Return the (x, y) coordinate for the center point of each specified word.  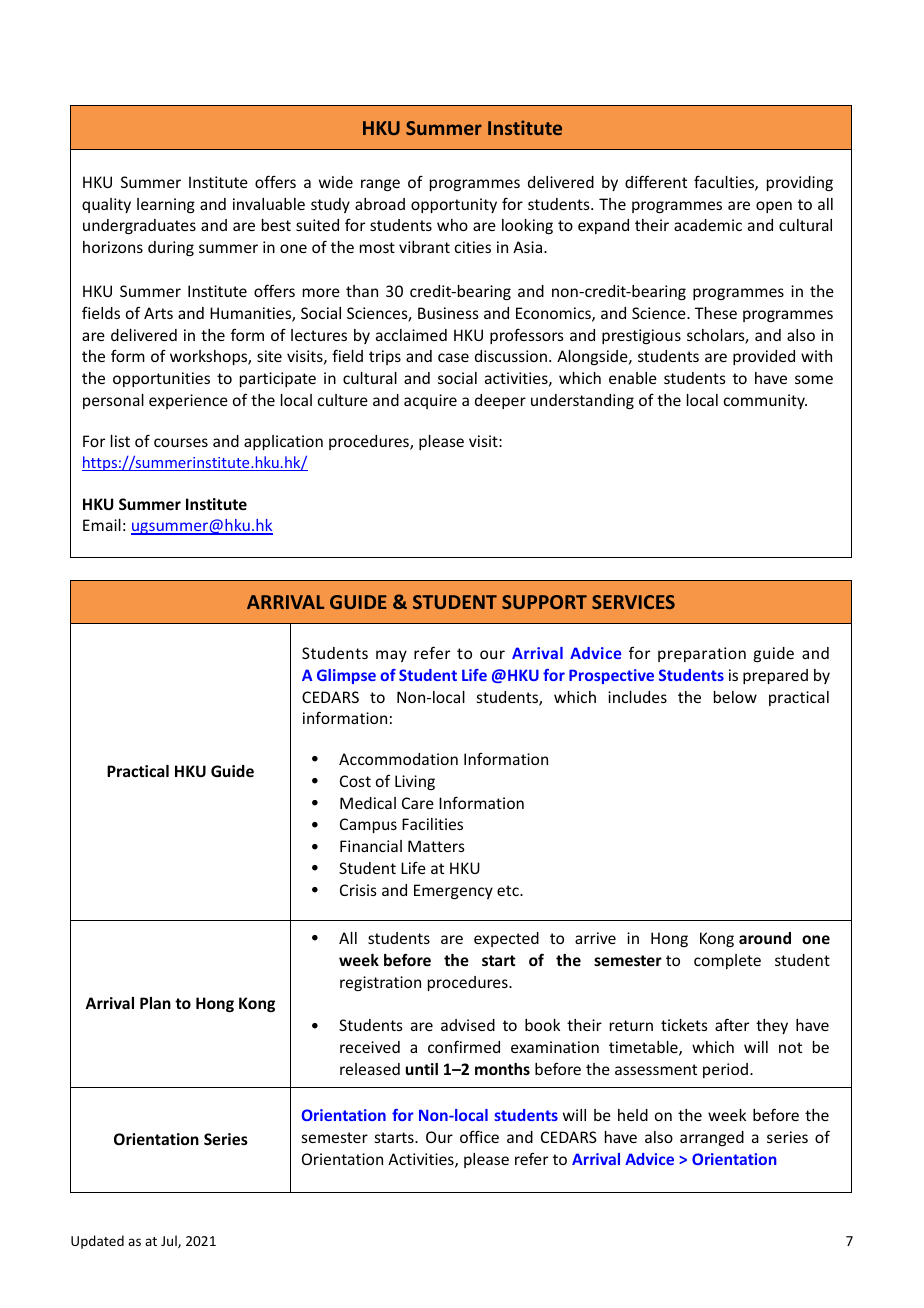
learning (166, 205)
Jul (170, 1241)
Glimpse (346, 676)
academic (708, 225)
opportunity (454, 205)
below (735, 697)
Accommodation (398, 759)
